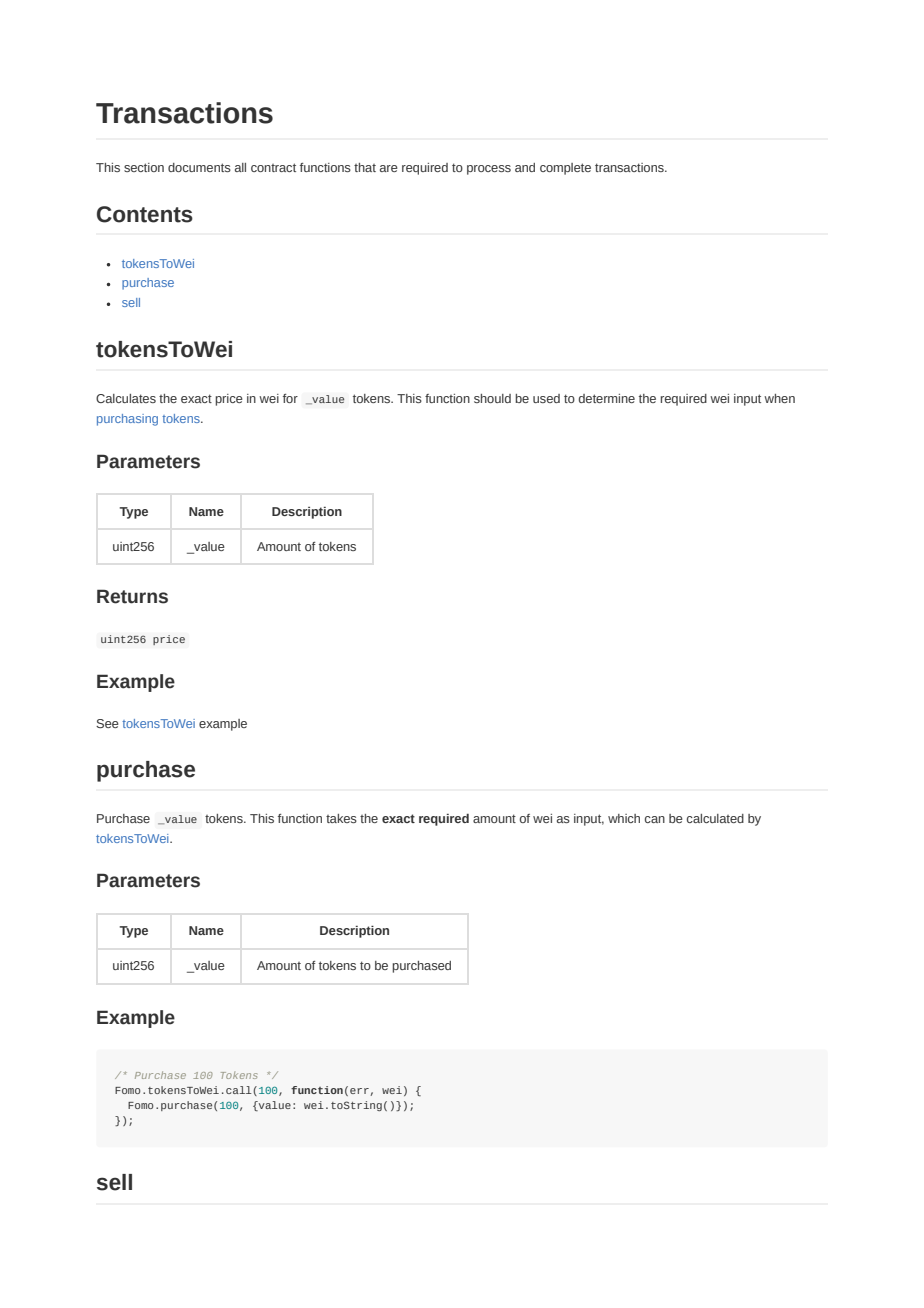 The width and height of the image is (924, 1308). What do you see at coordinates (107, 723) in the image?
I see `See` at bounding box center [107, 723].
